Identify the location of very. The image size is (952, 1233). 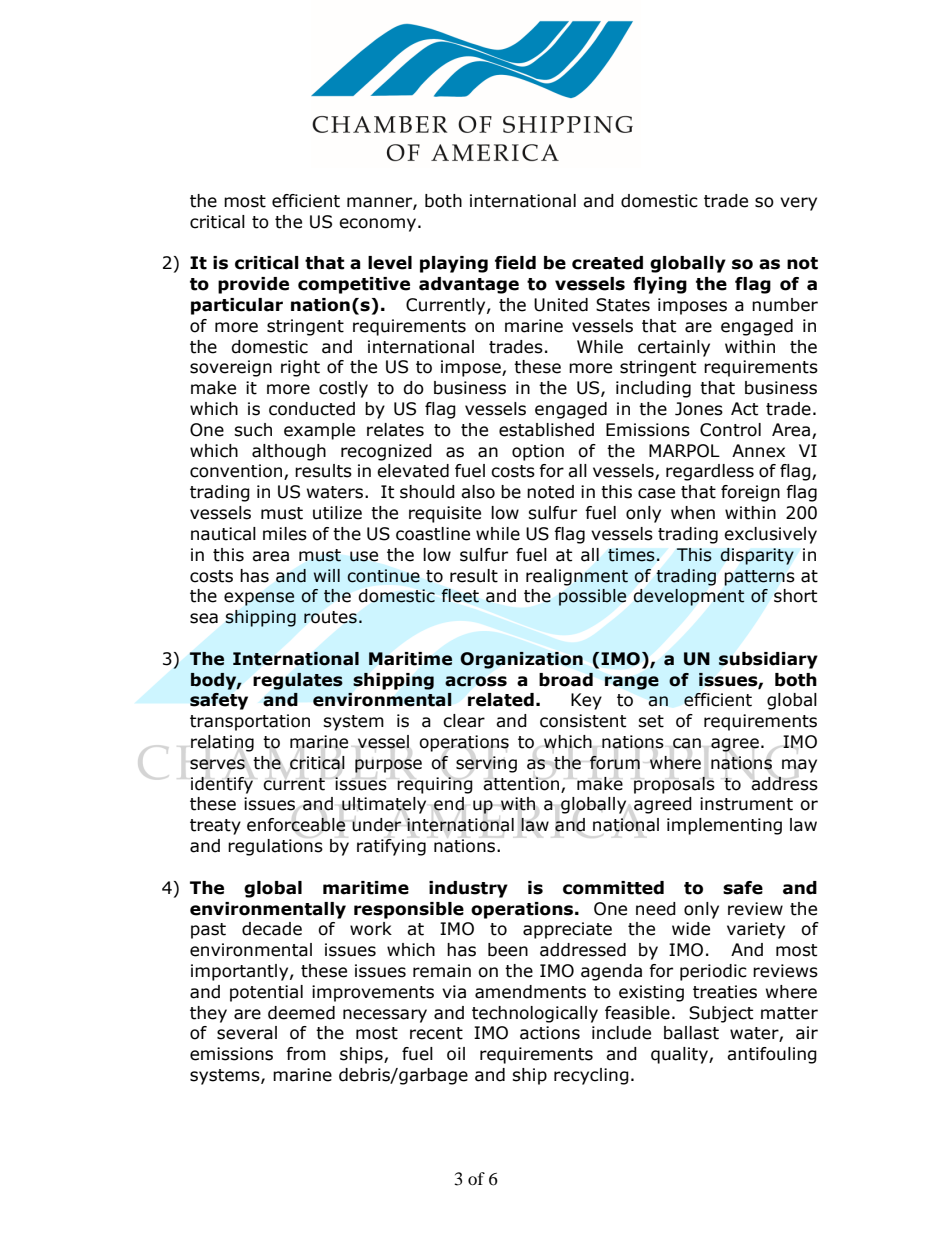
(798, 204).
